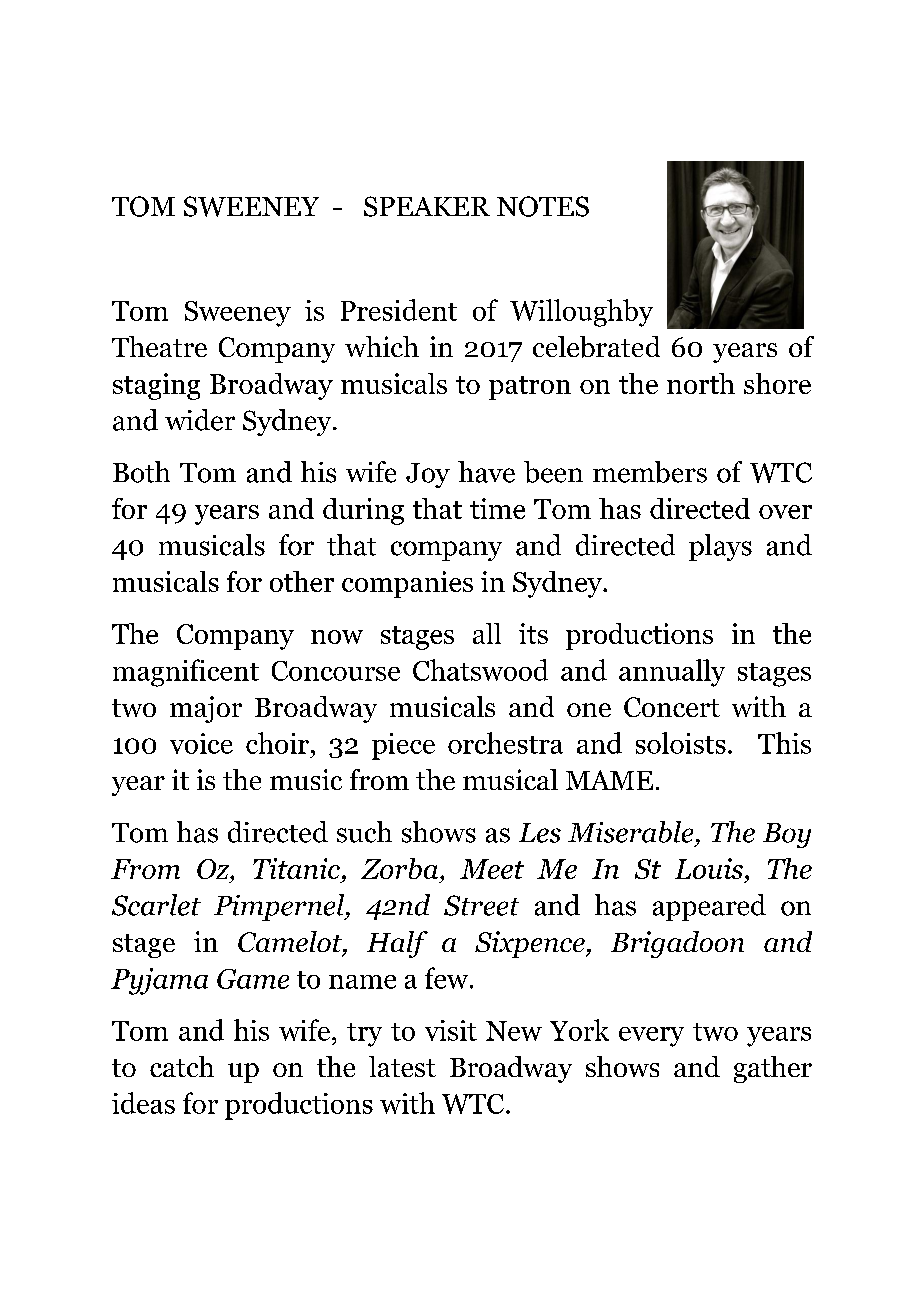 The image size is (924, 1308). I want to click on NOTES, so click(543, 206).
